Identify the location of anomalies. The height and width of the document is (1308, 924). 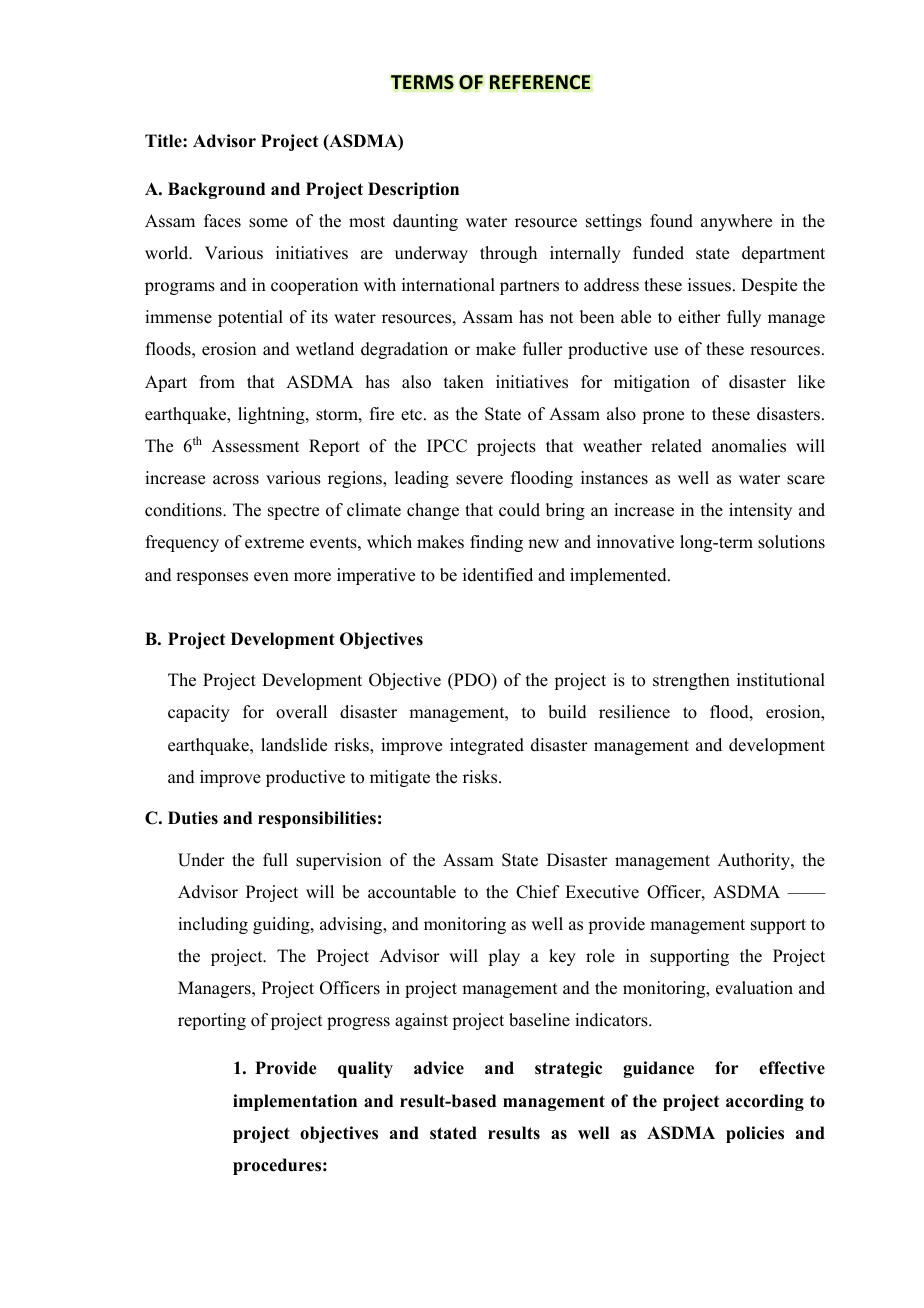
(749, 446).
